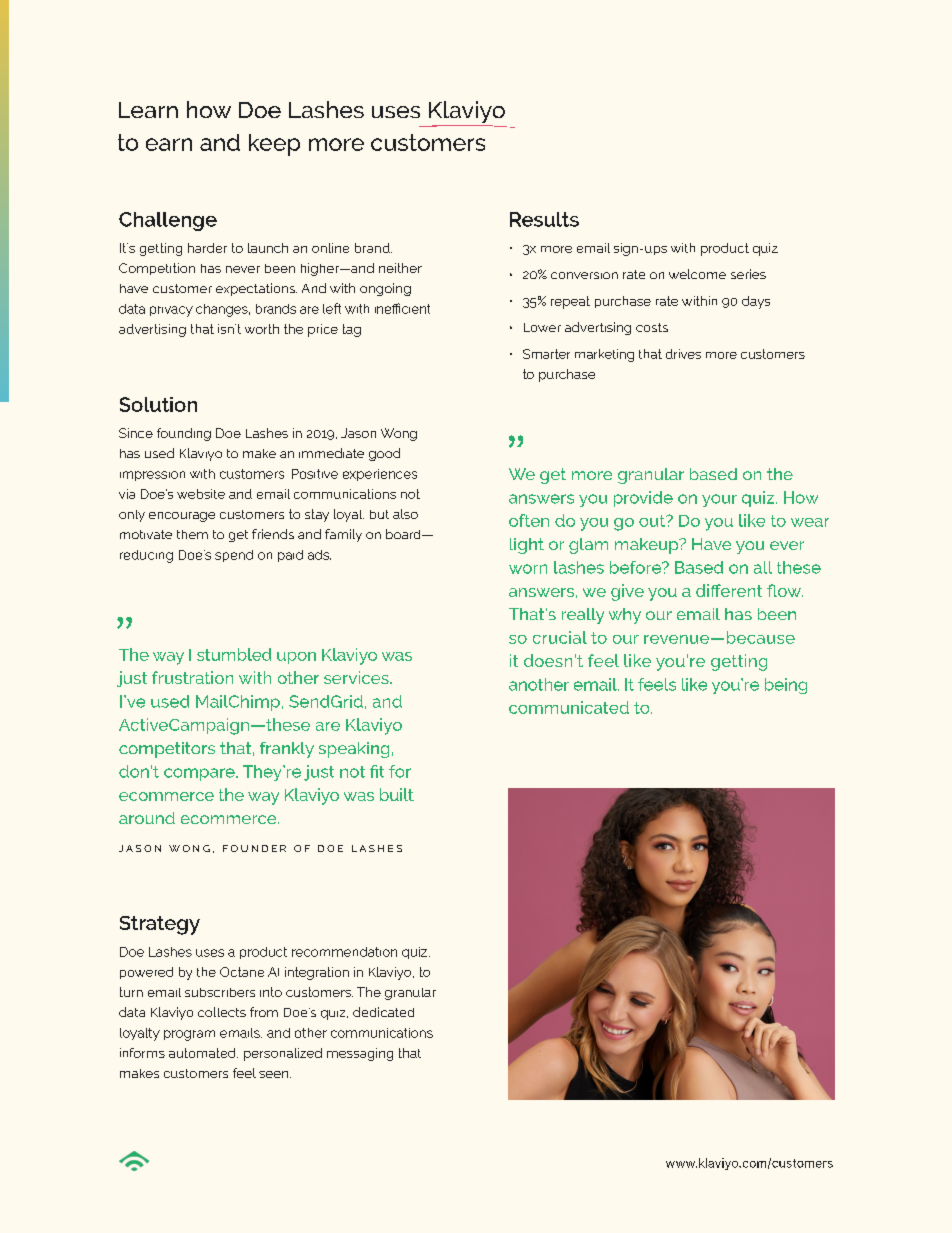  What do you see at coordinates (544, 219) in the screenshot?
I see `Results` at bounding box center [544, 219].
